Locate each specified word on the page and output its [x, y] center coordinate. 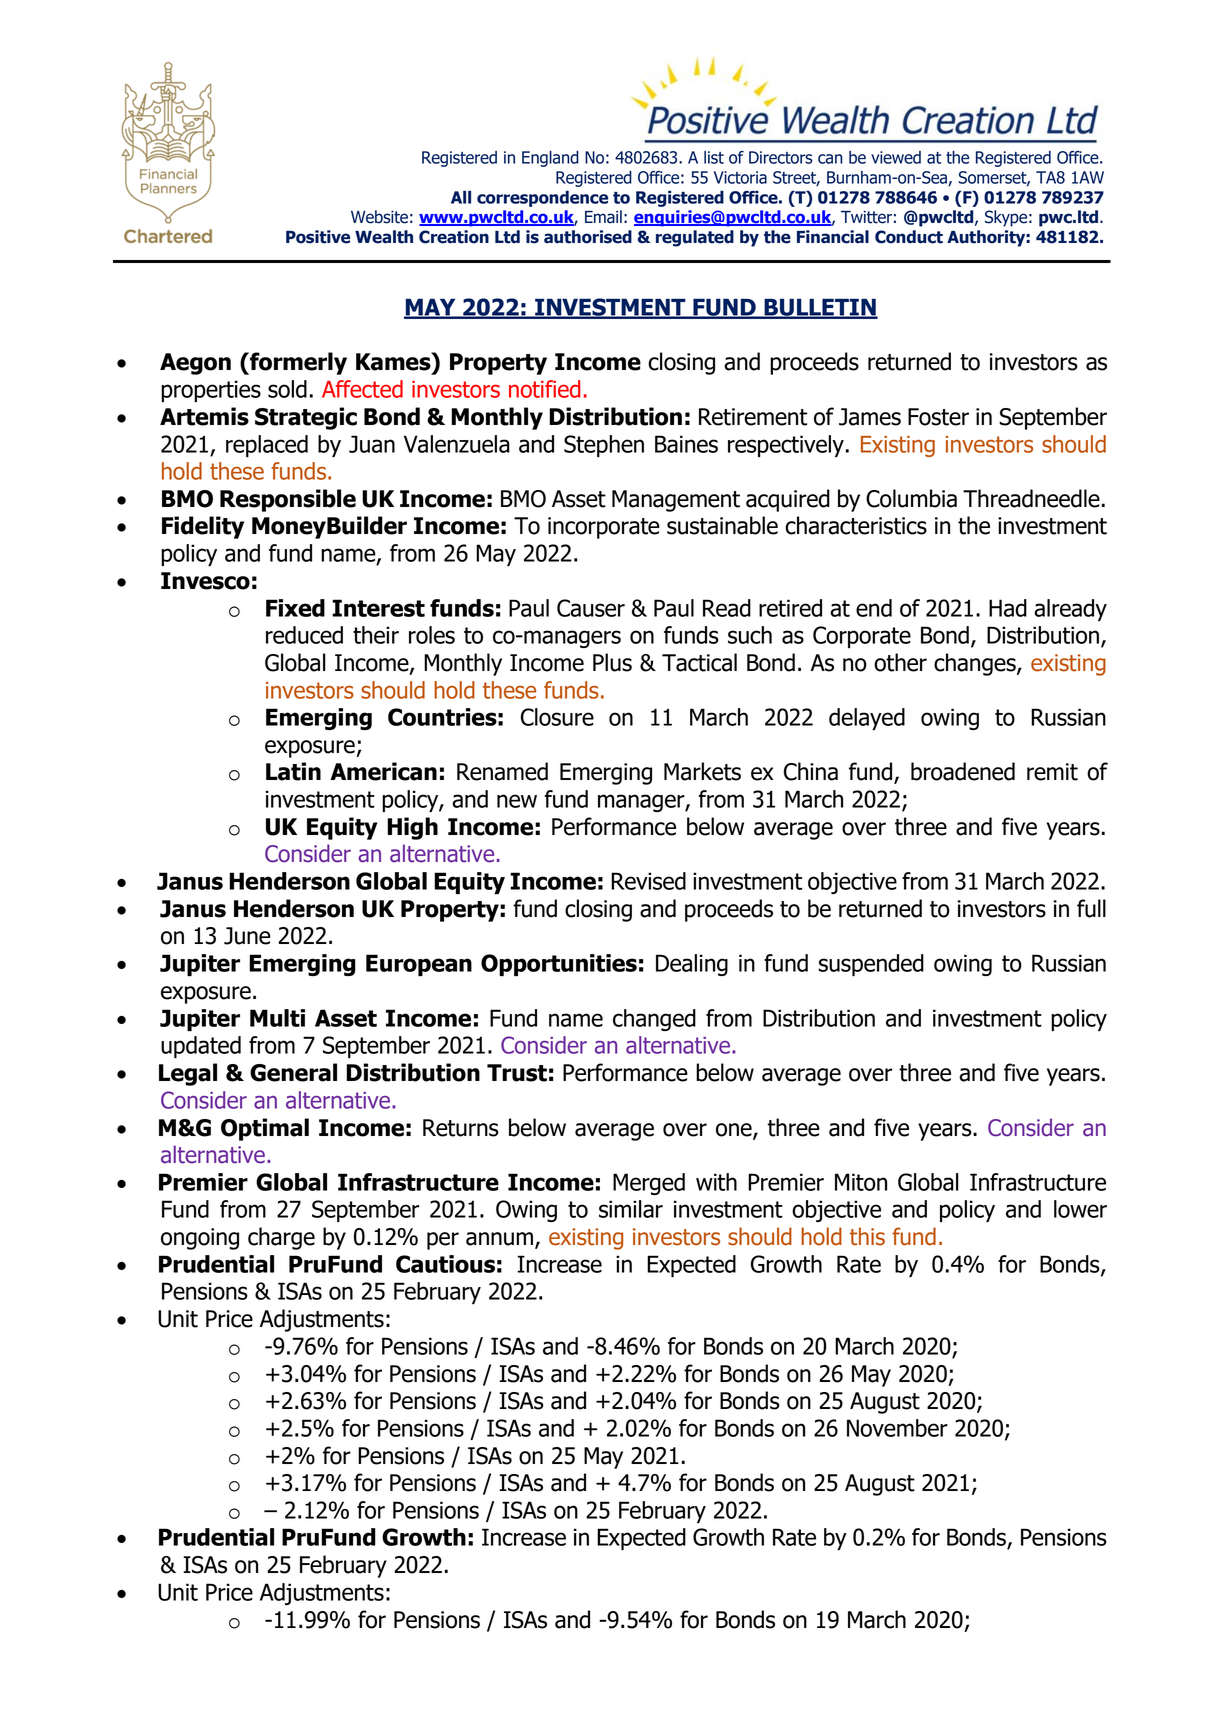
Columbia [911, 498]
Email [603, 217]
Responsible [288, 500]
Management [676, 501]
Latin [293, 771]
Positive [318, 237]
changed [654, 1020]
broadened [963, 771]
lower [1080, 1209]
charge [281, 1238]
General [293, 1072]
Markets [702, 771]
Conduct [909, 237]
